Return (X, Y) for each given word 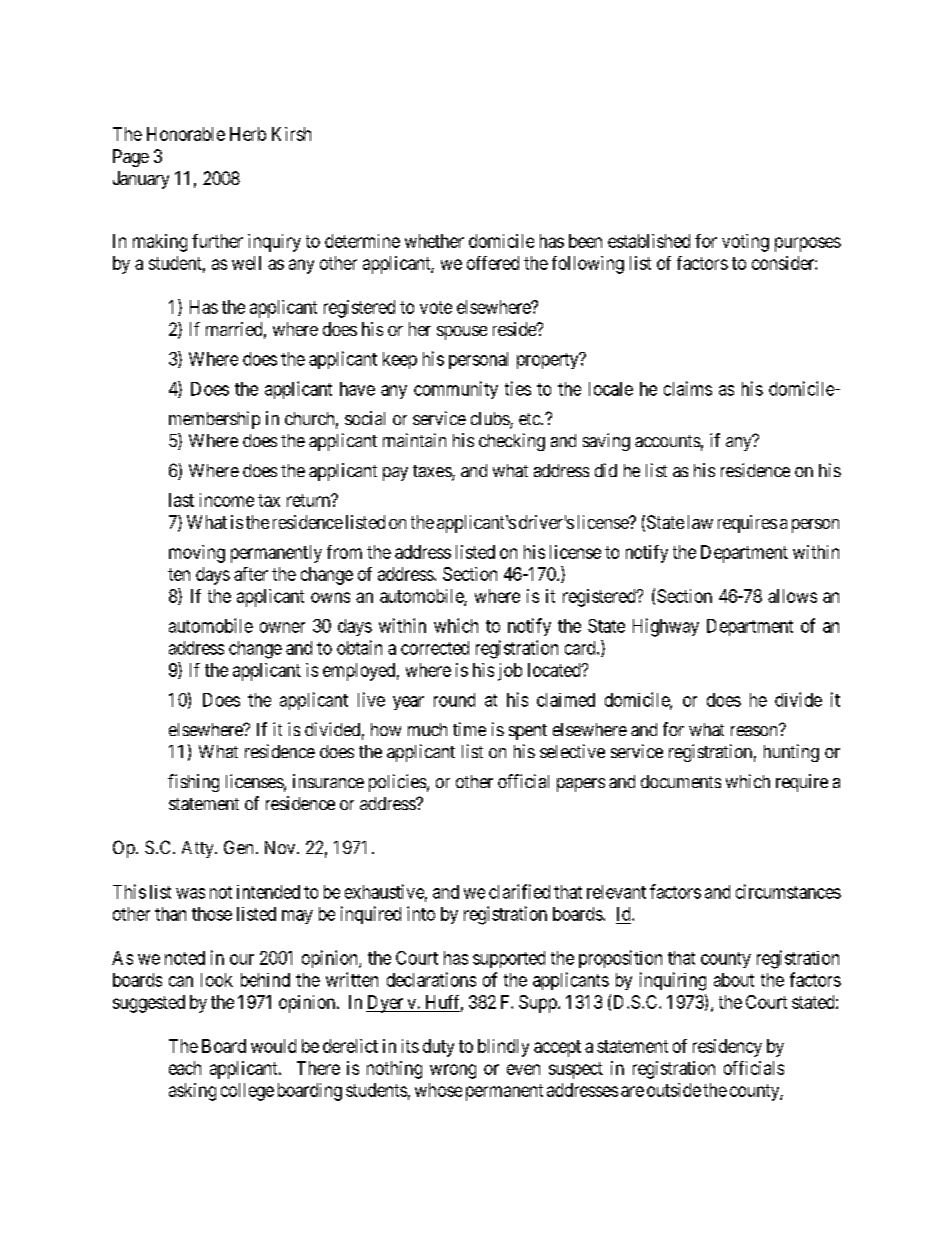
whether (434, 241)
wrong (453, 1071)
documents (681, 781)
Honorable (186, 134)
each (185, 1068)
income (227, 500)
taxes (433, 472)
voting (745, 243)
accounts (667, 441)
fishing (193, 783)
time (469, 729)
